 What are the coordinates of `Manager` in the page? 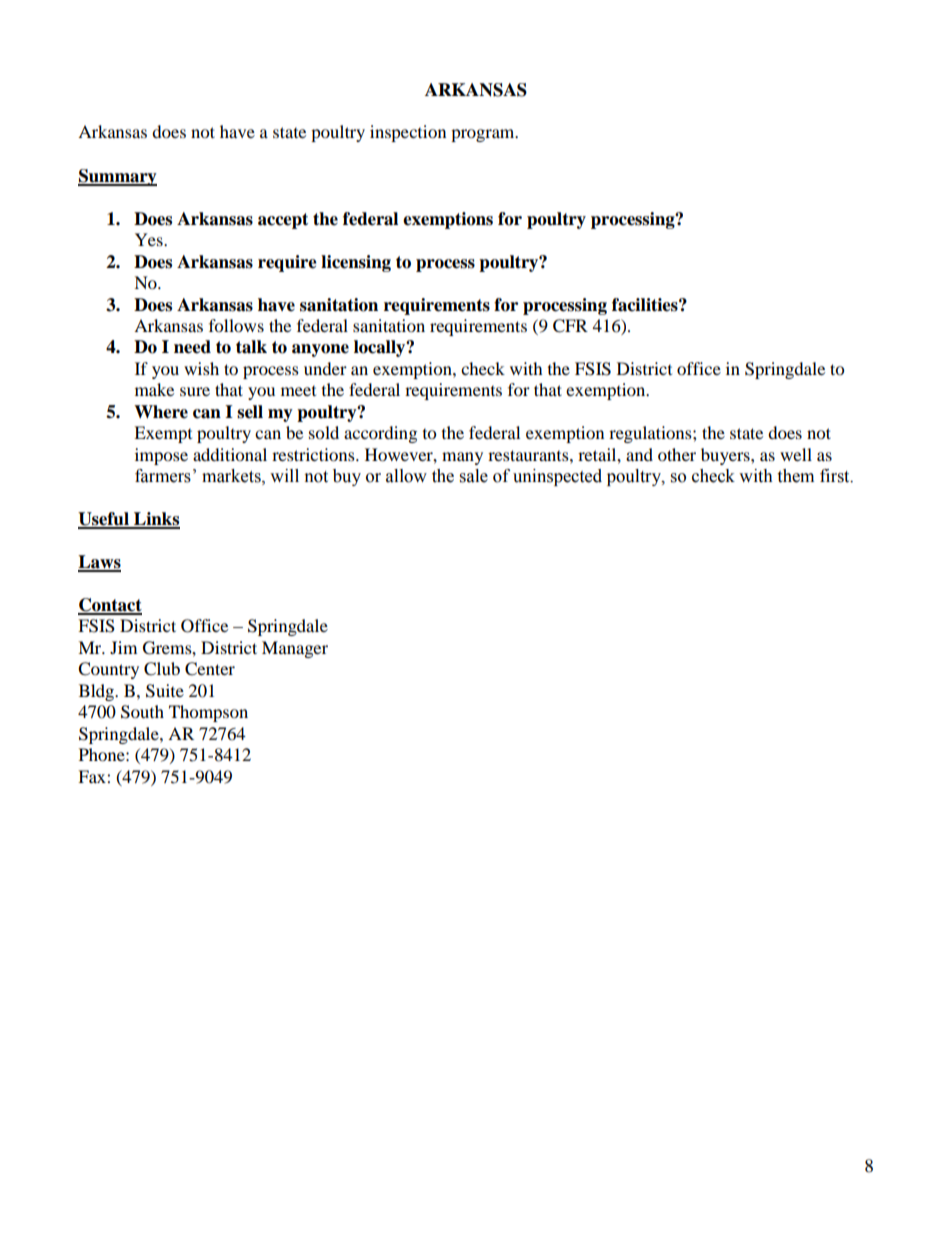 It's located at (295, 649).
